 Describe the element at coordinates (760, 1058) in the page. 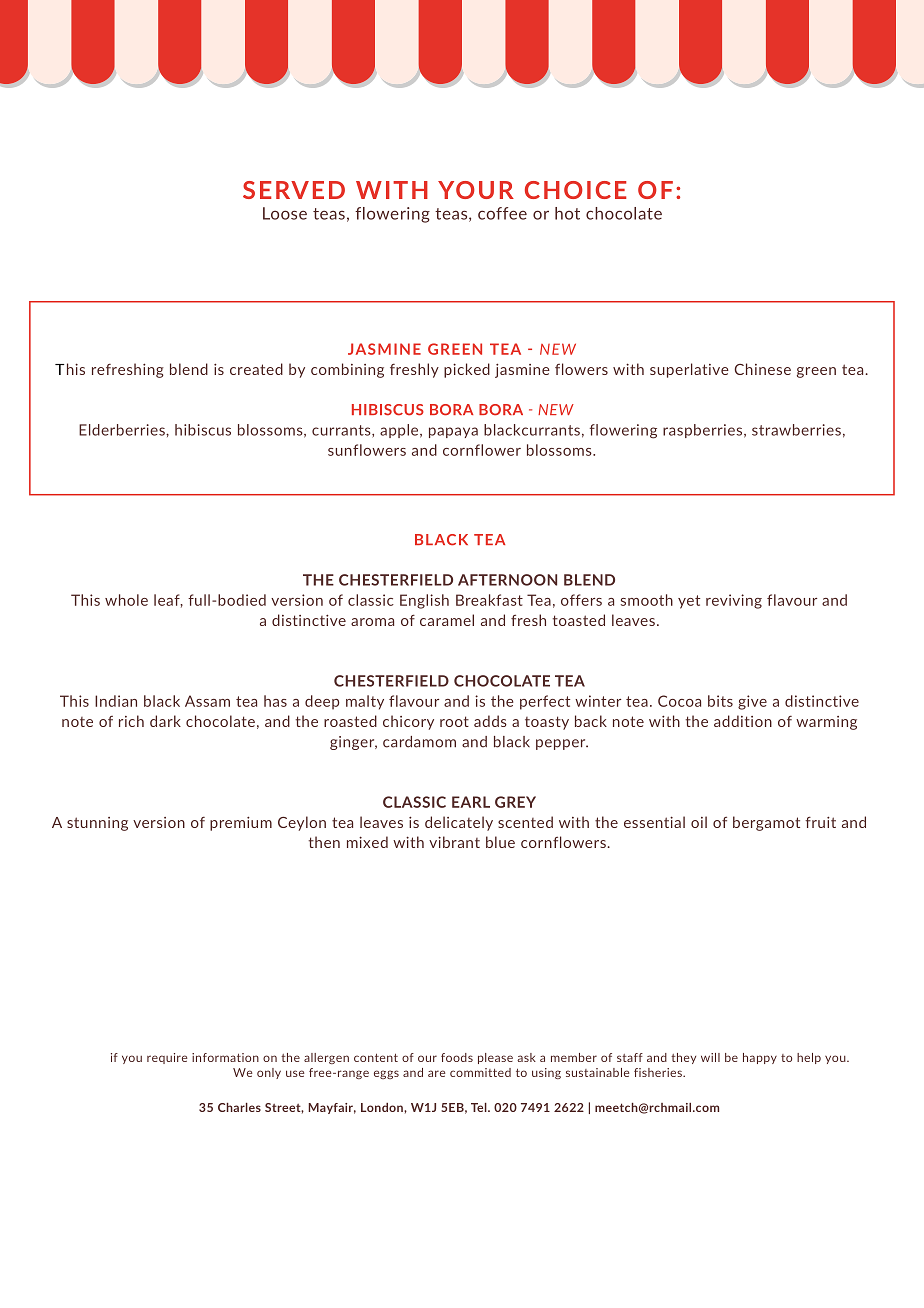

I see `happy` at that location.
